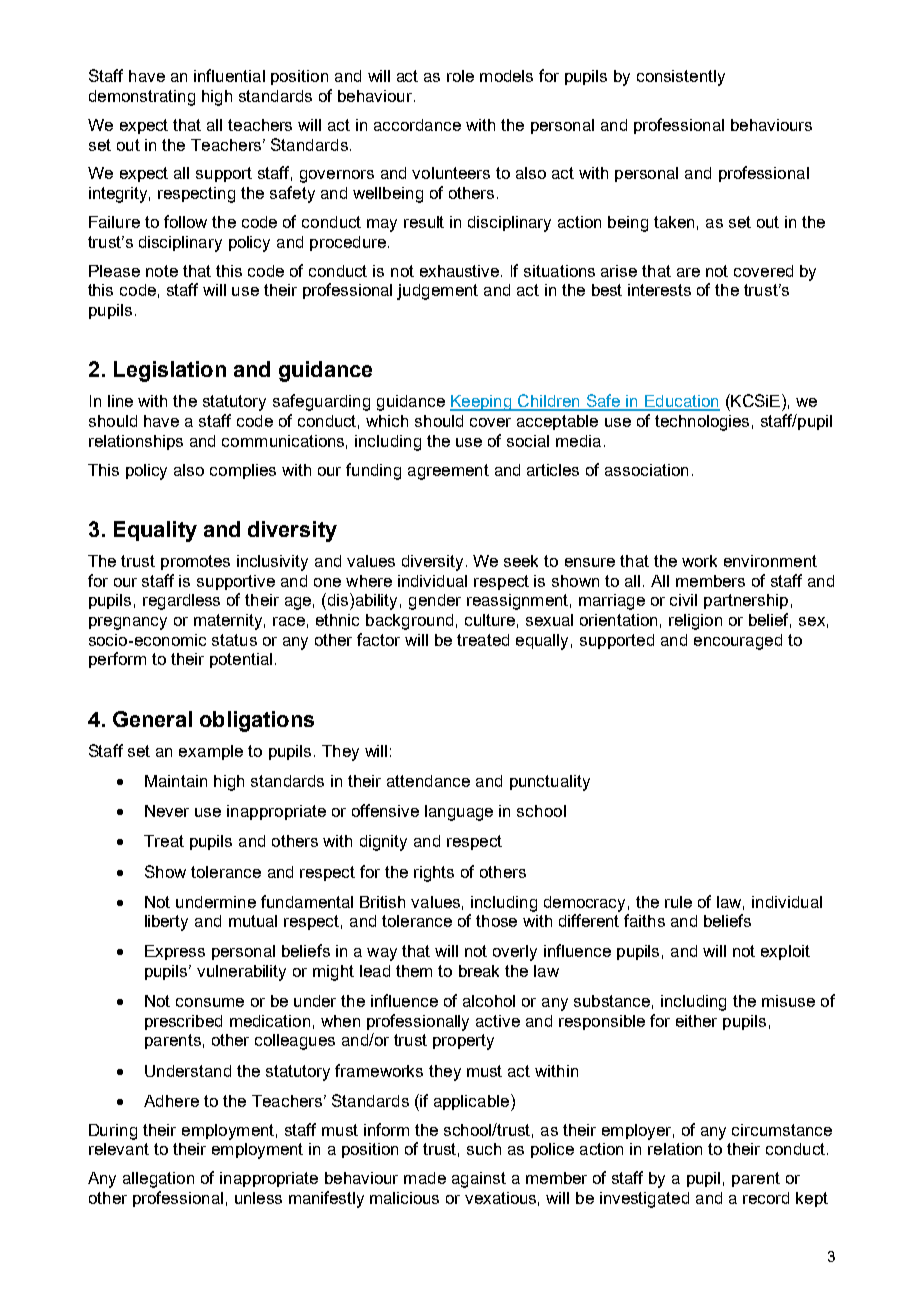  Describe the element at coordinates (229, 75) in the screenshot. I see `influential` at that location.
